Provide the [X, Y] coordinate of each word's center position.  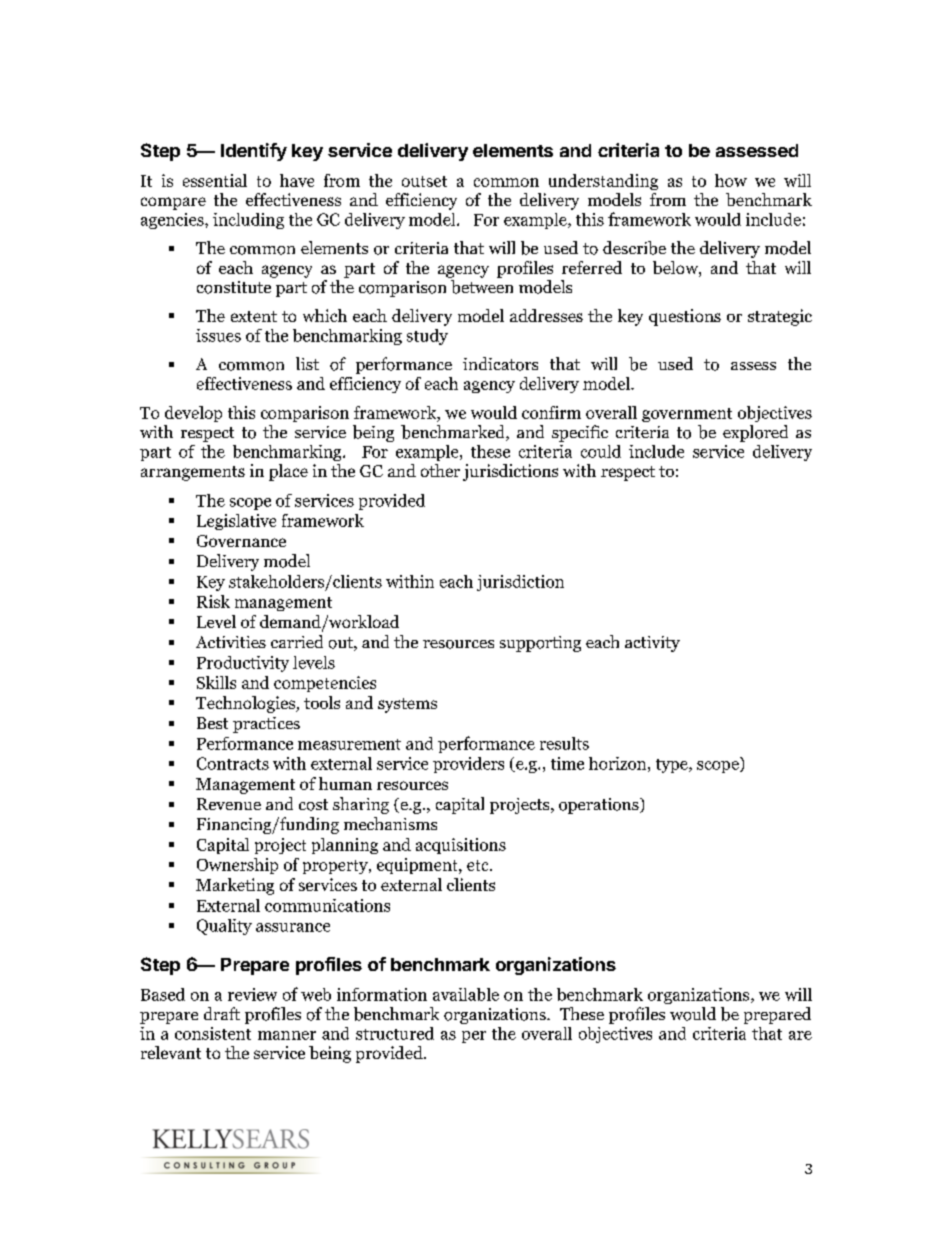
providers [468, 765]
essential [215, 180]
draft [222, 1013]
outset [424, 181]
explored [755, 433]
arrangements [193, 473]
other [440, 470]
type [673, 766]
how [731, 180]
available [466, 994]
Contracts [233, 763]
